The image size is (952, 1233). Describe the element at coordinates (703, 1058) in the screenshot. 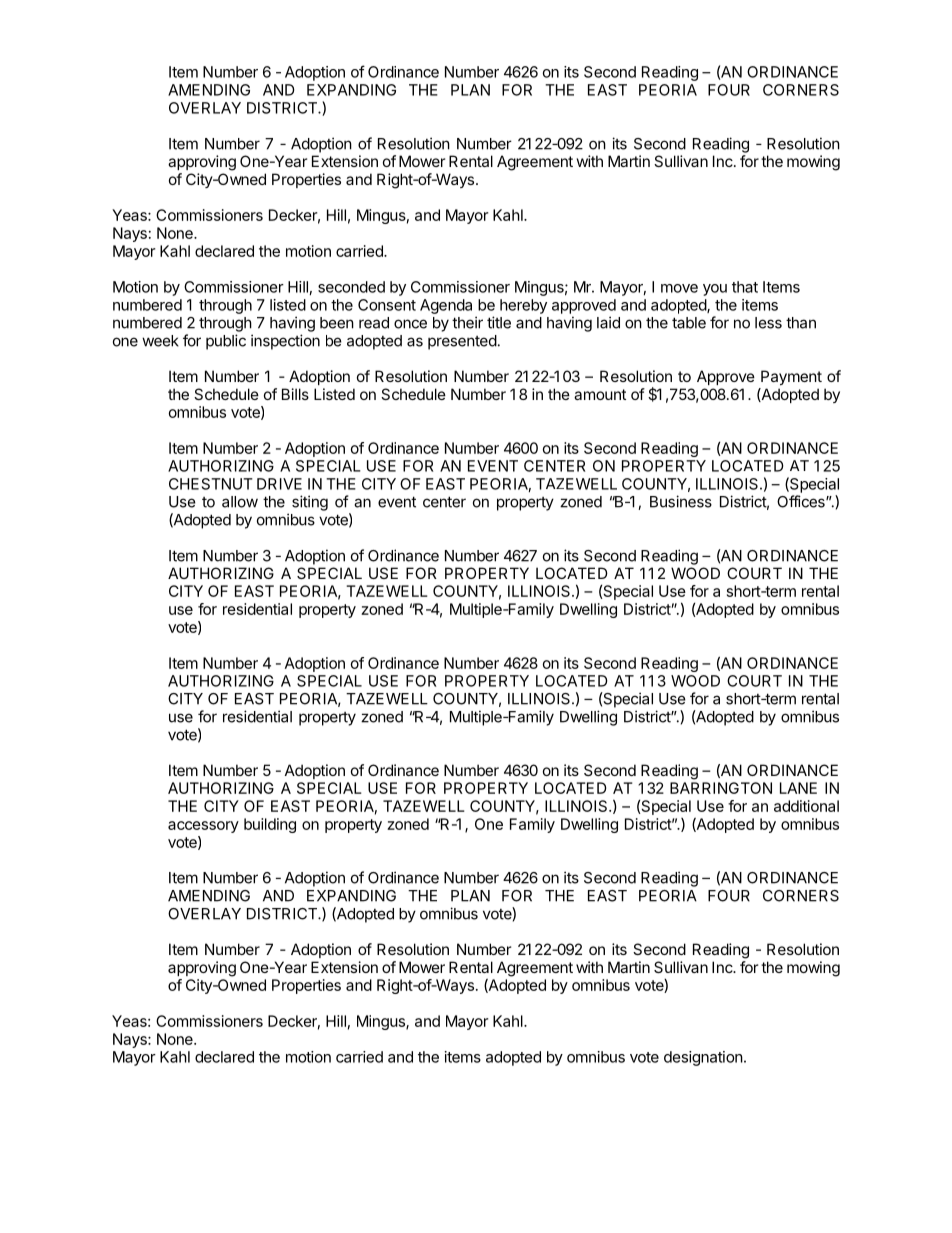

I see `designation` at that location.
